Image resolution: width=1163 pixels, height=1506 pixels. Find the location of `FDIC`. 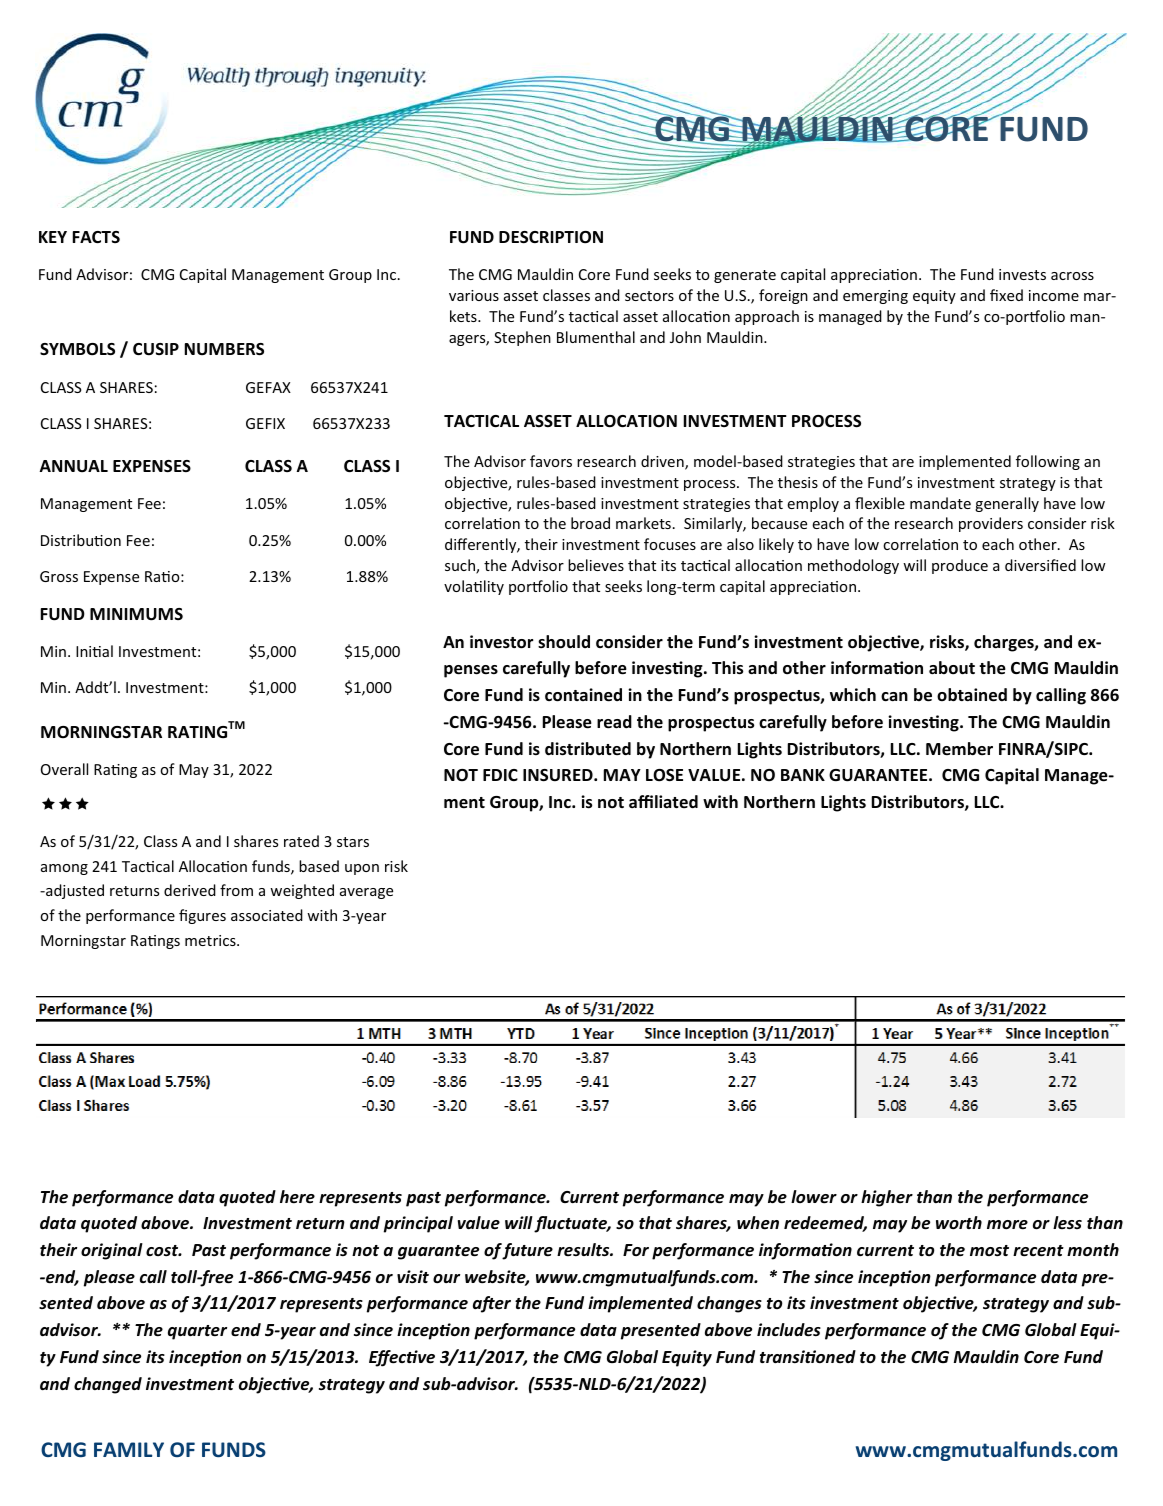

FDIC is located at coordinates (500, 775).
